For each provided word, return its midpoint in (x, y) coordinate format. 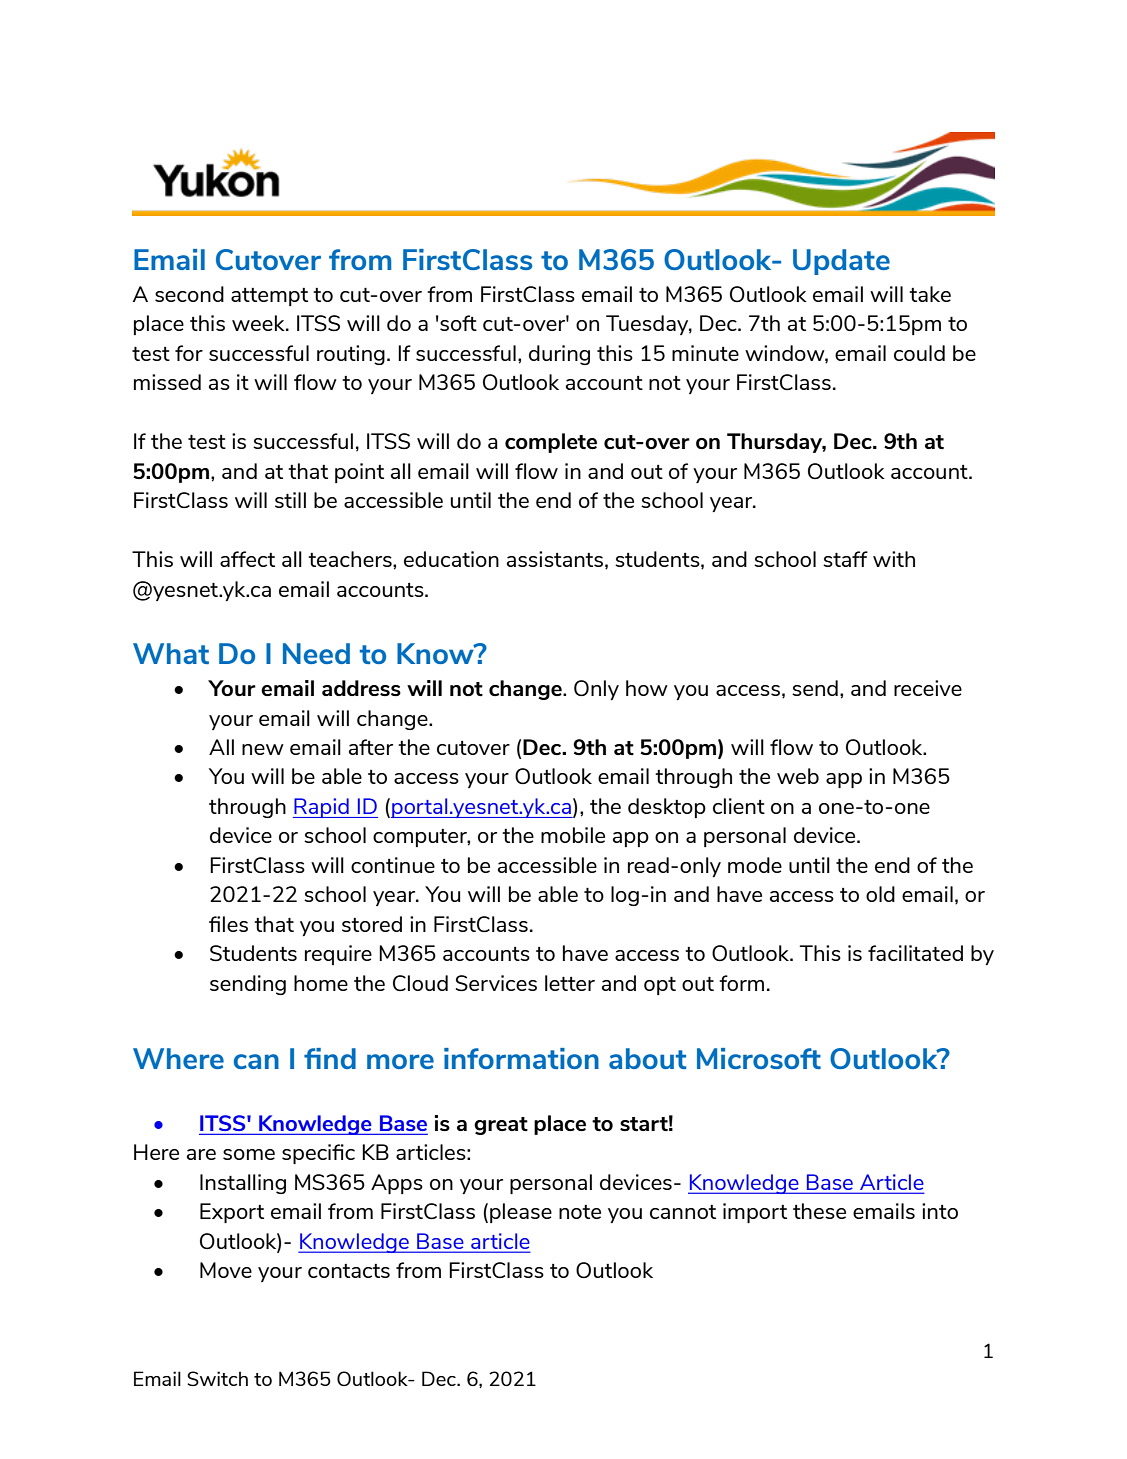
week (259, 323)
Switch (217, 1378)
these (819, 1211)
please (521, 1213)
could (919, 353)
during (559, 355)
